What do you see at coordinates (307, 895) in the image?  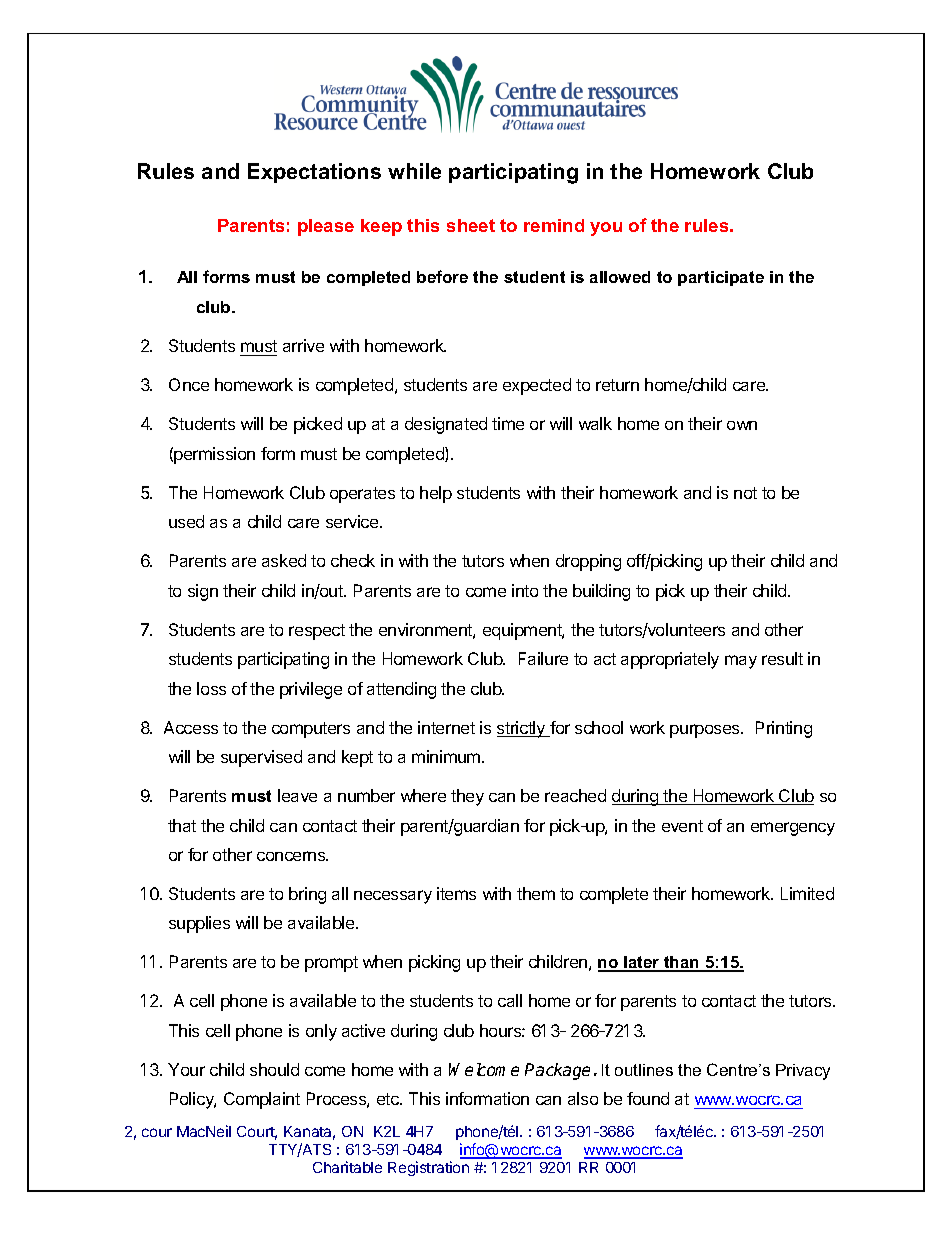 I see `bring` at bounding box center [307, 895].
